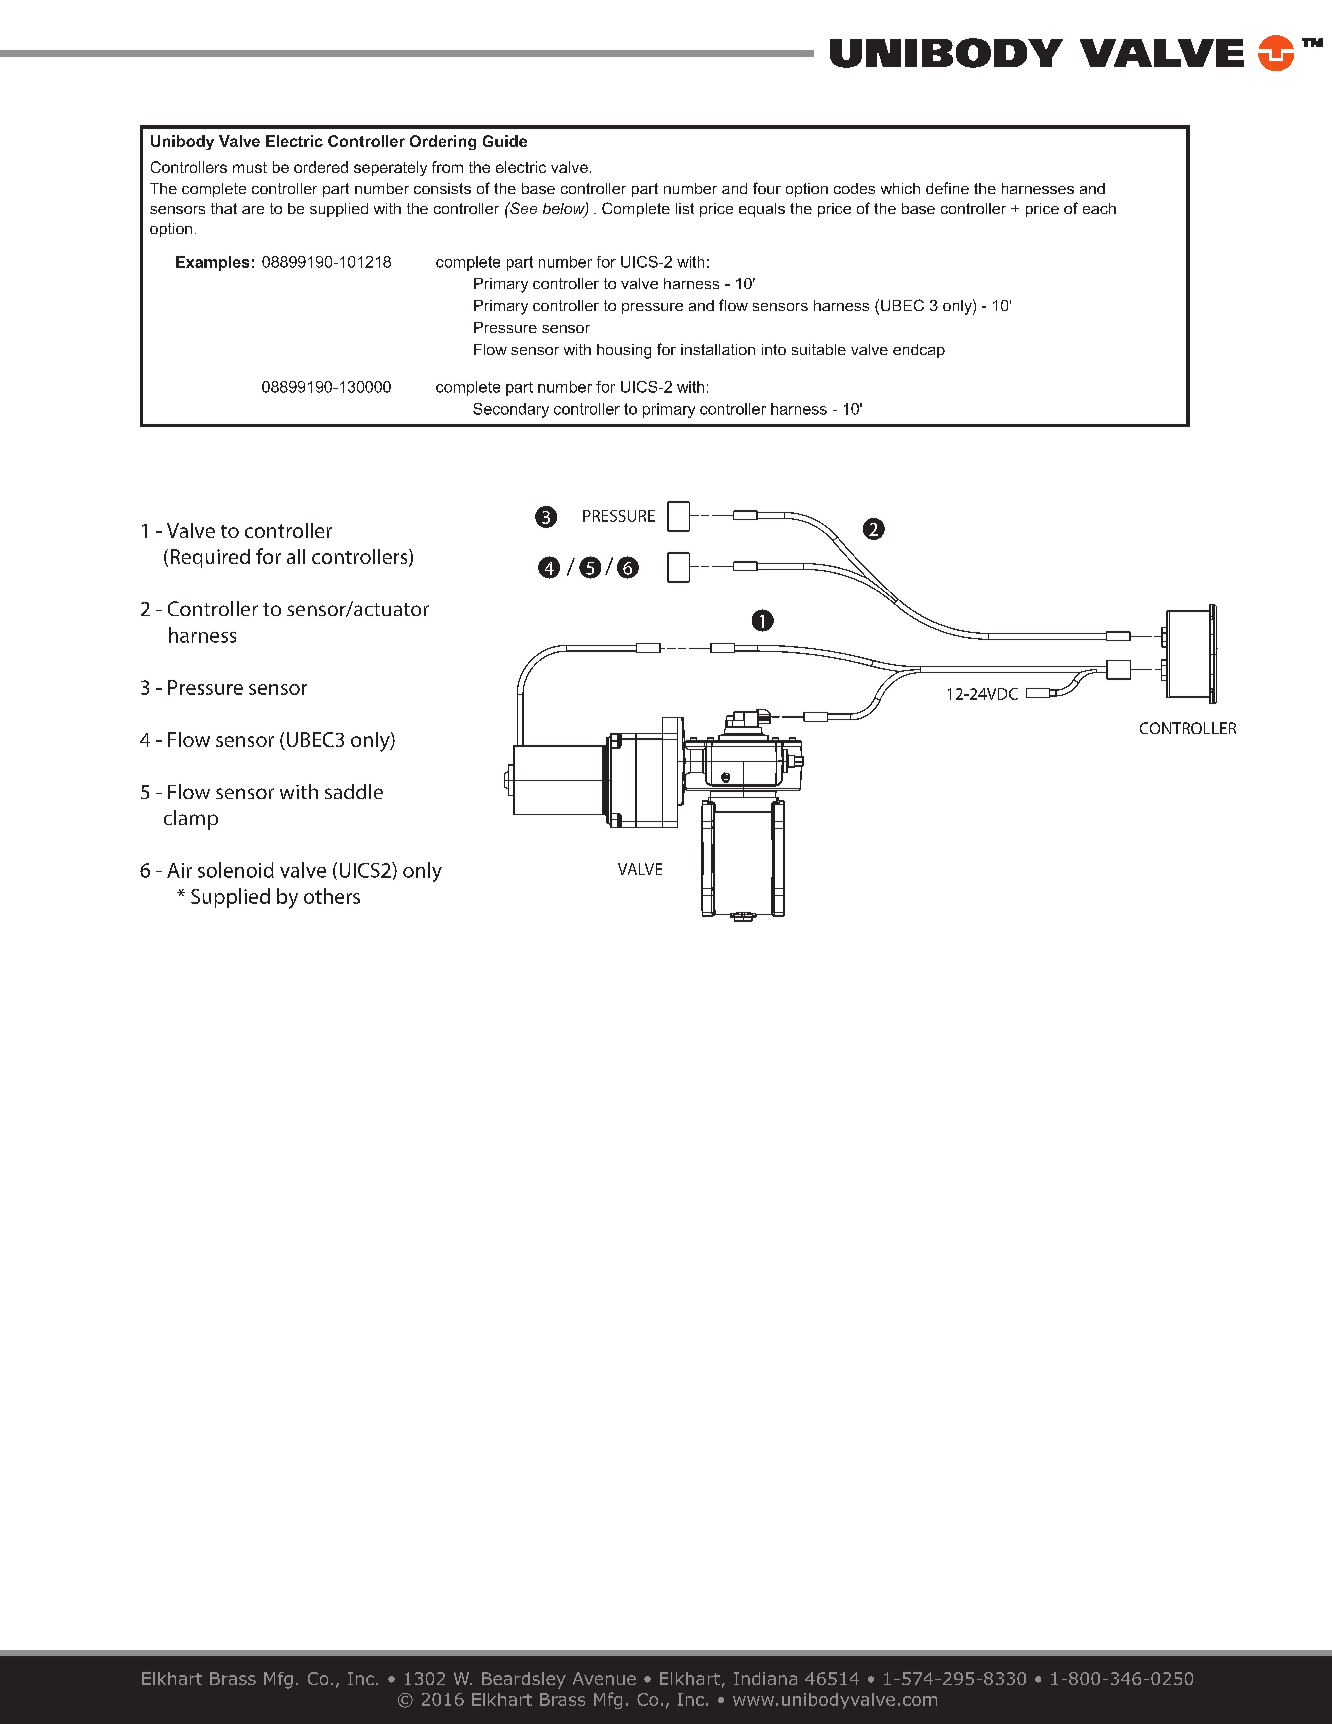 This screenshot has width=1332, height=1724. I want to click on define, so click(947, 188).
